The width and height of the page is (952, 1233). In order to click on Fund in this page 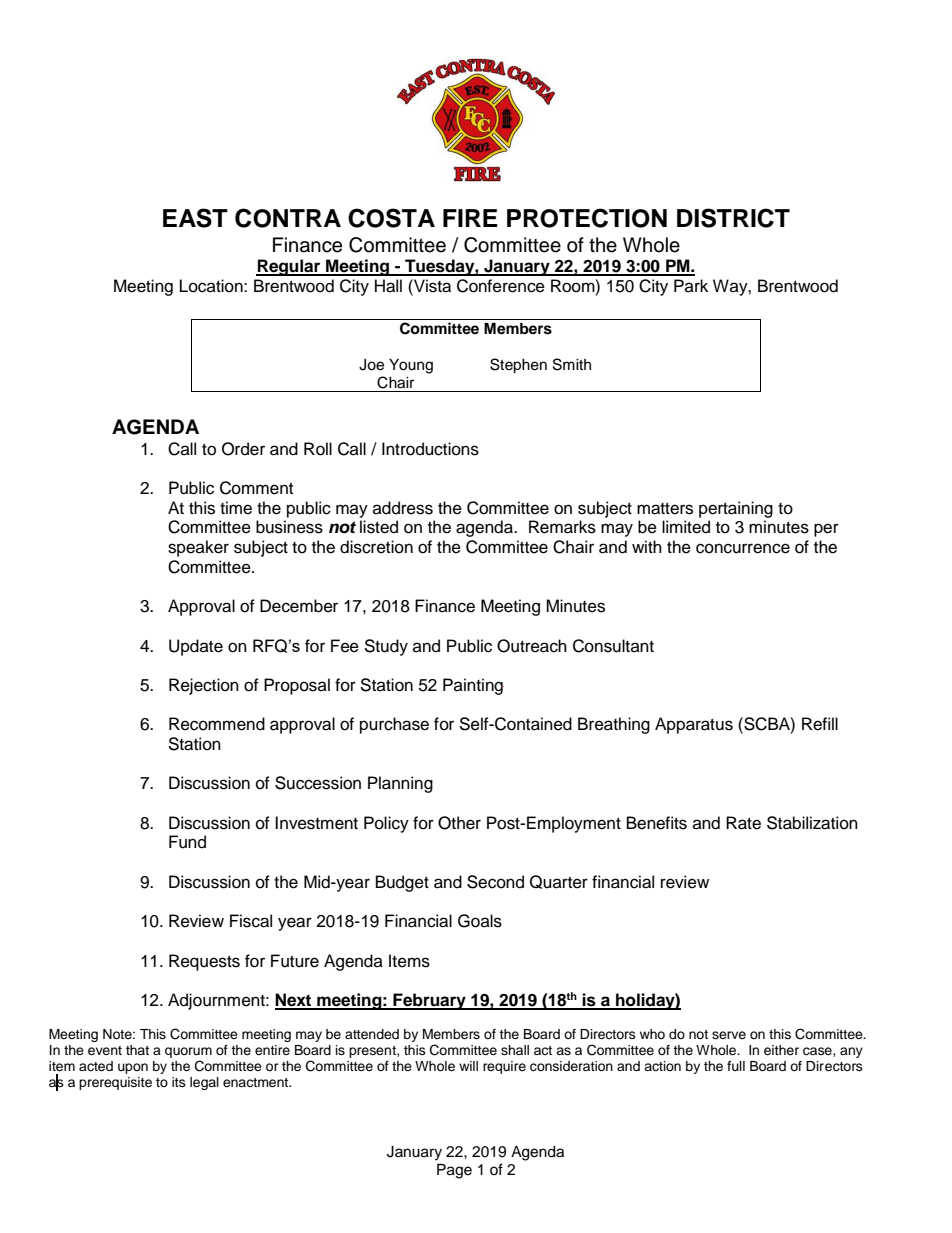, I will do `click(187, 842)`.
